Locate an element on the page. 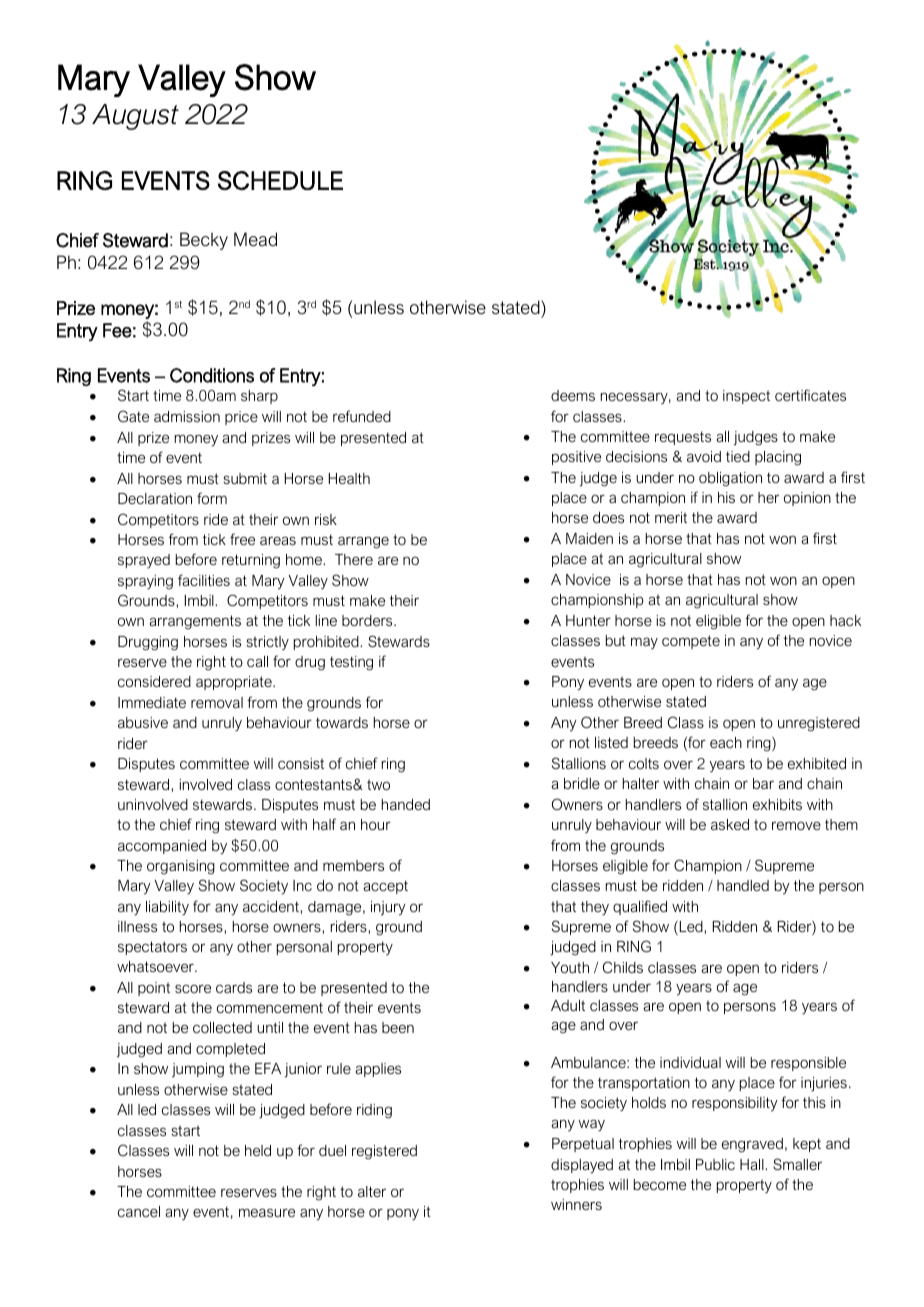 This document has width=924, height=1307. winners is located at coordinates (576, 1204).
